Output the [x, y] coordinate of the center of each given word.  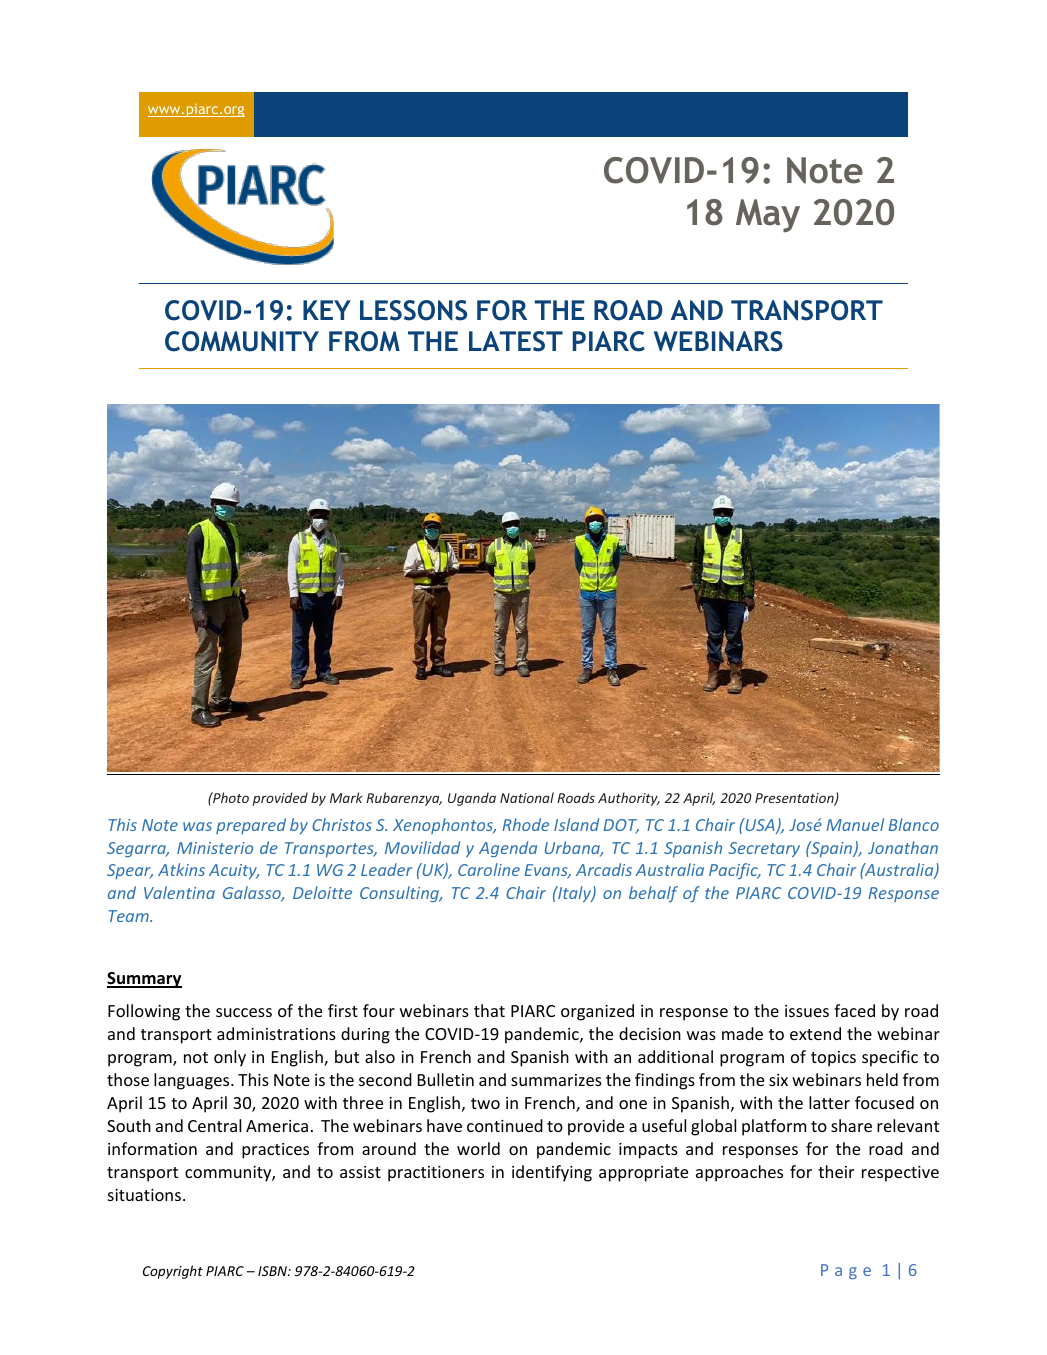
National [527, 797]
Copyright [173, 1272]
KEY [327, 310]
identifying [552, 1173]
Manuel [855, 824]
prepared [251, 826]
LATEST [516, 341]
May [768, 216]
